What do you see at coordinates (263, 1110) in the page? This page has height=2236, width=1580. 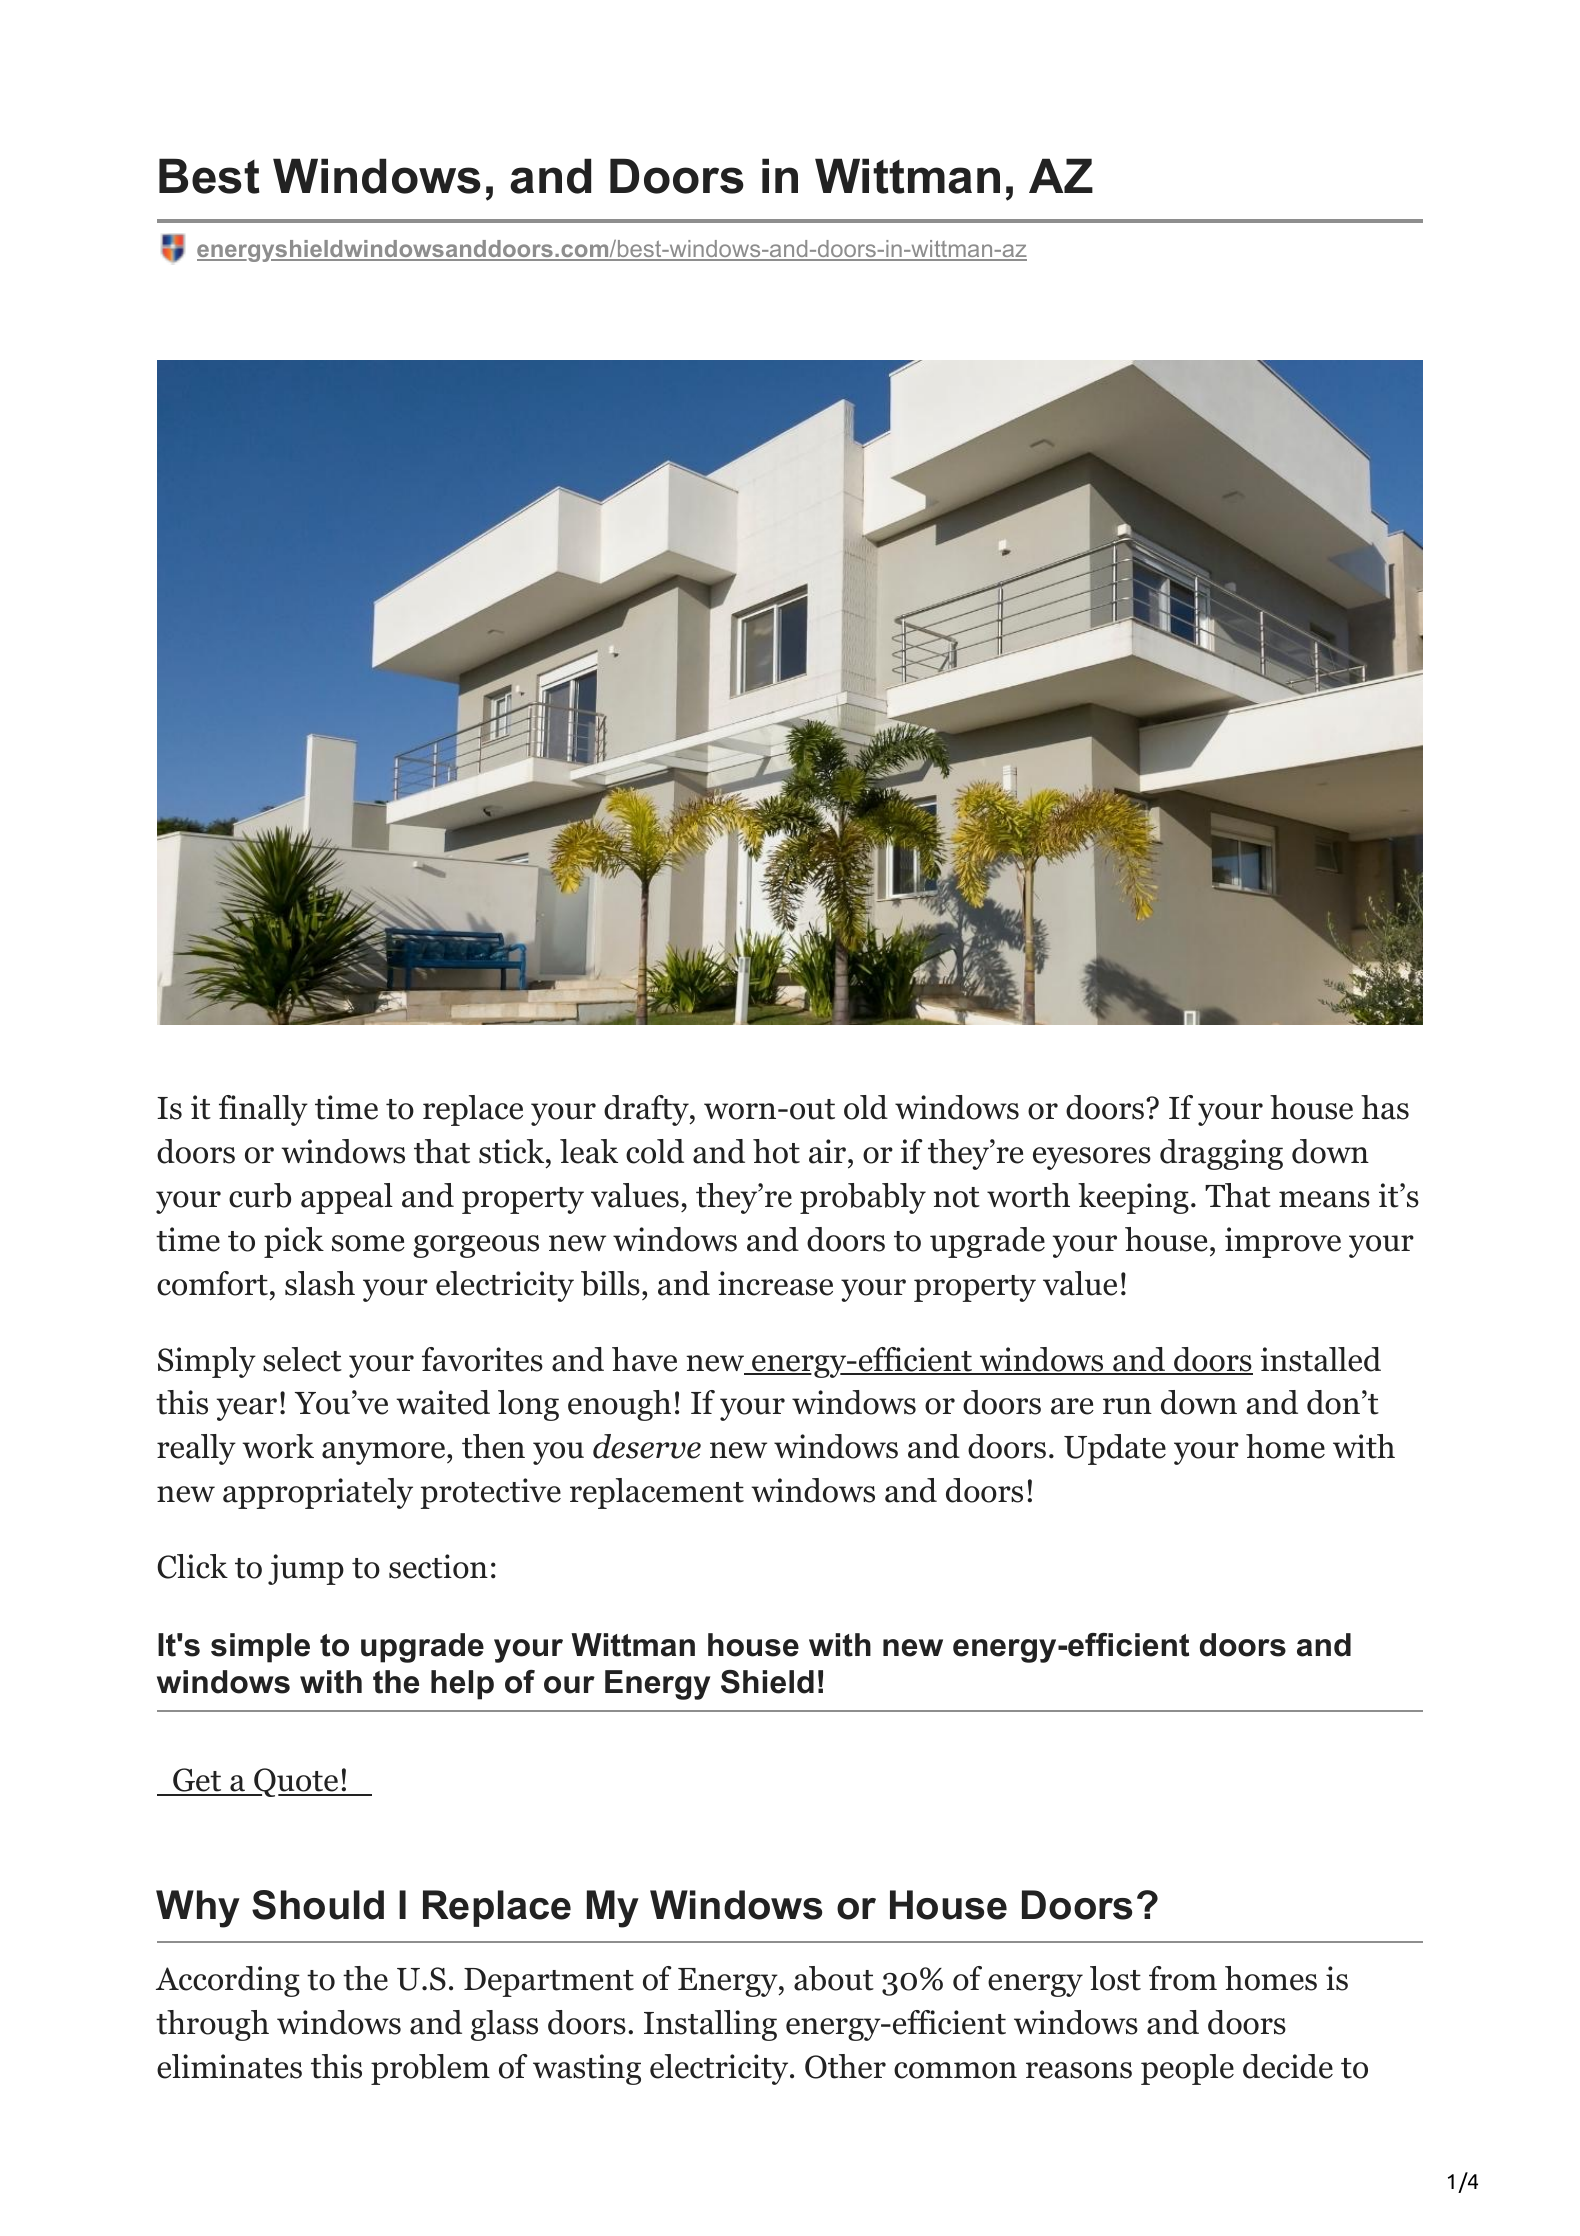 I see `finally` at bounding box center [263, 1110].
